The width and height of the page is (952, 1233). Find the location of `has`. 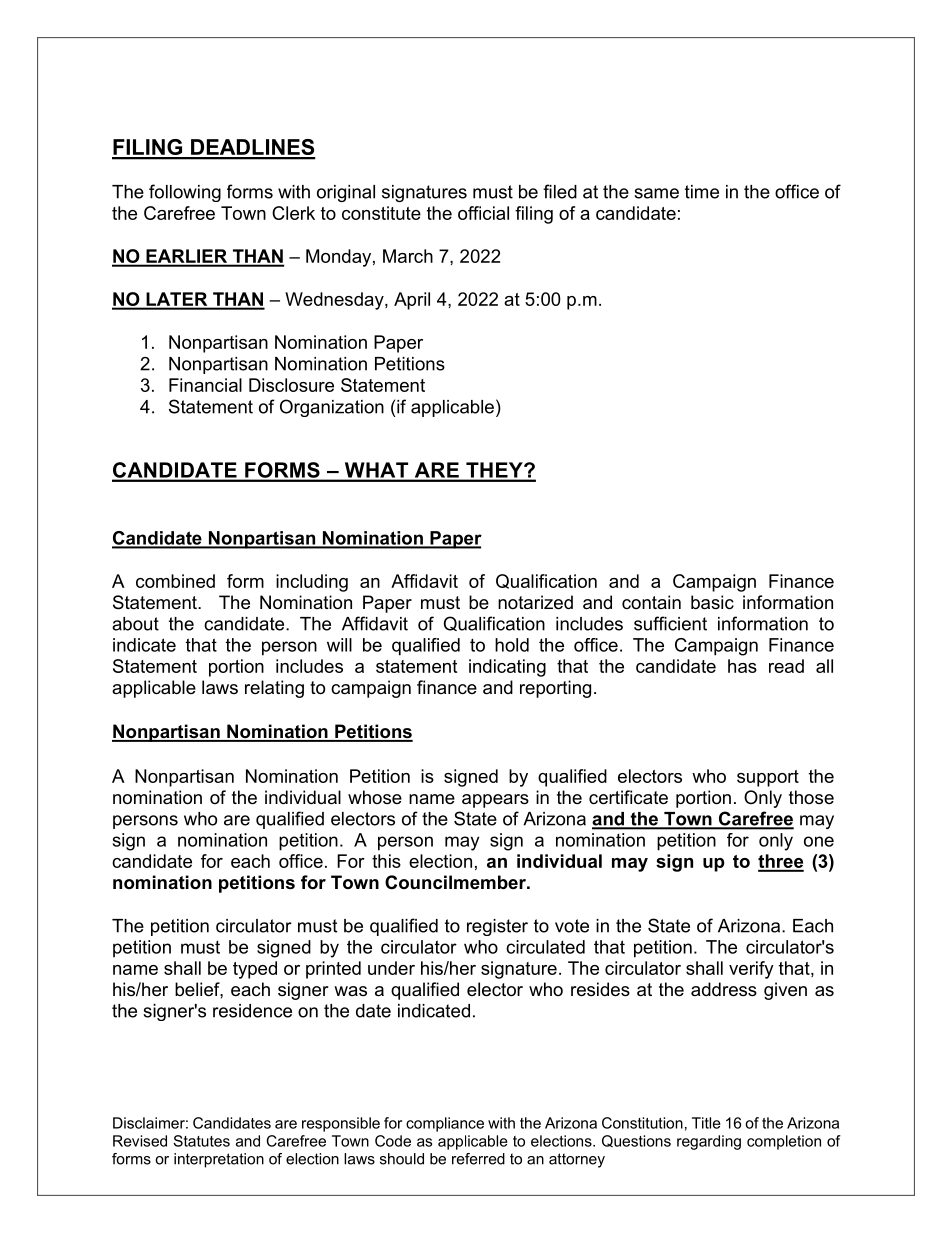

has is located at coordinates (742, 666).
